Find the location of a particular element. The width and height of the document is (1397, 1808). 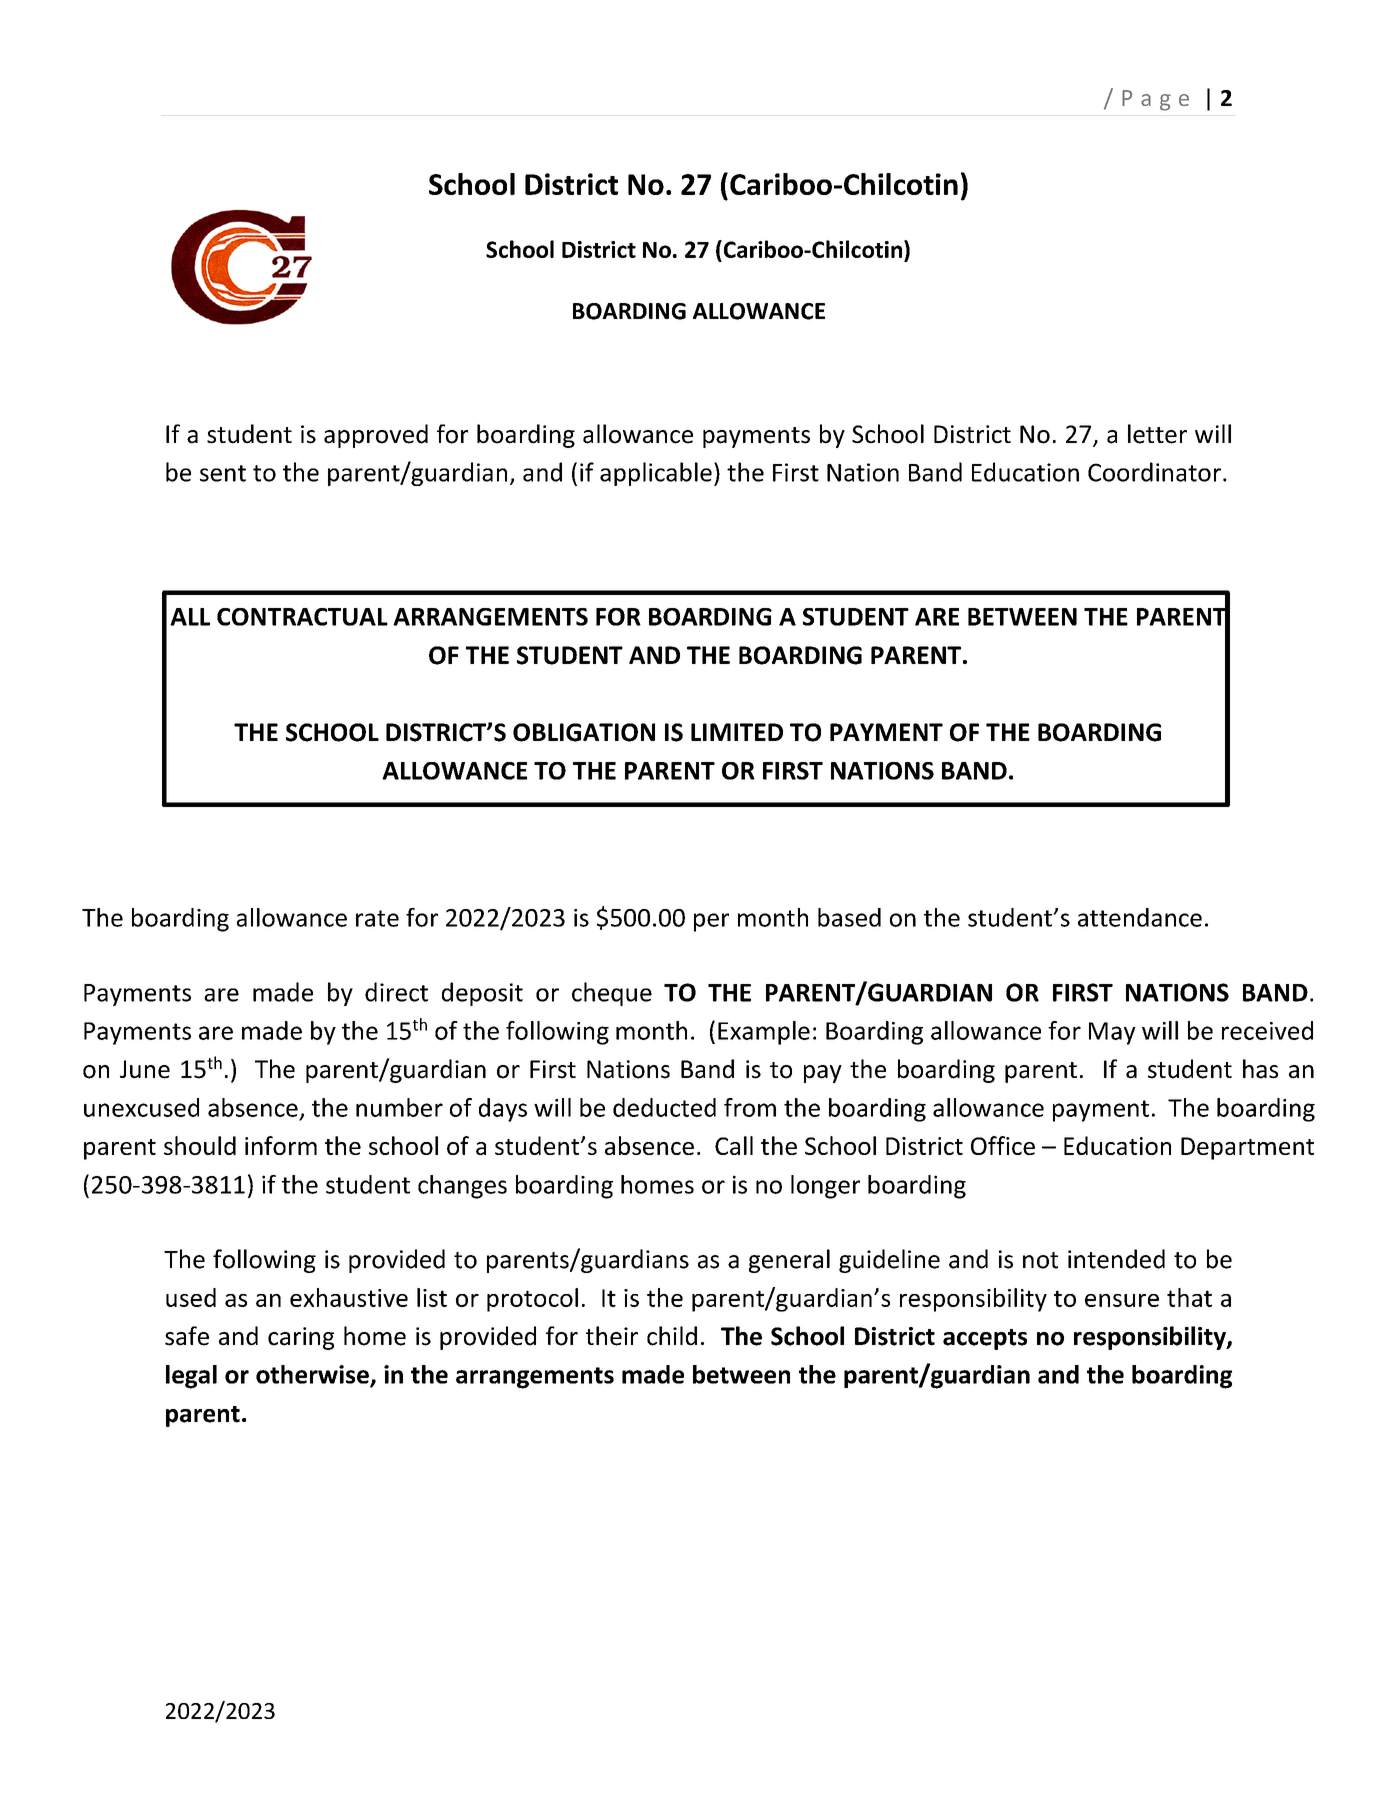

child is located at coordinates (672, 1336).
